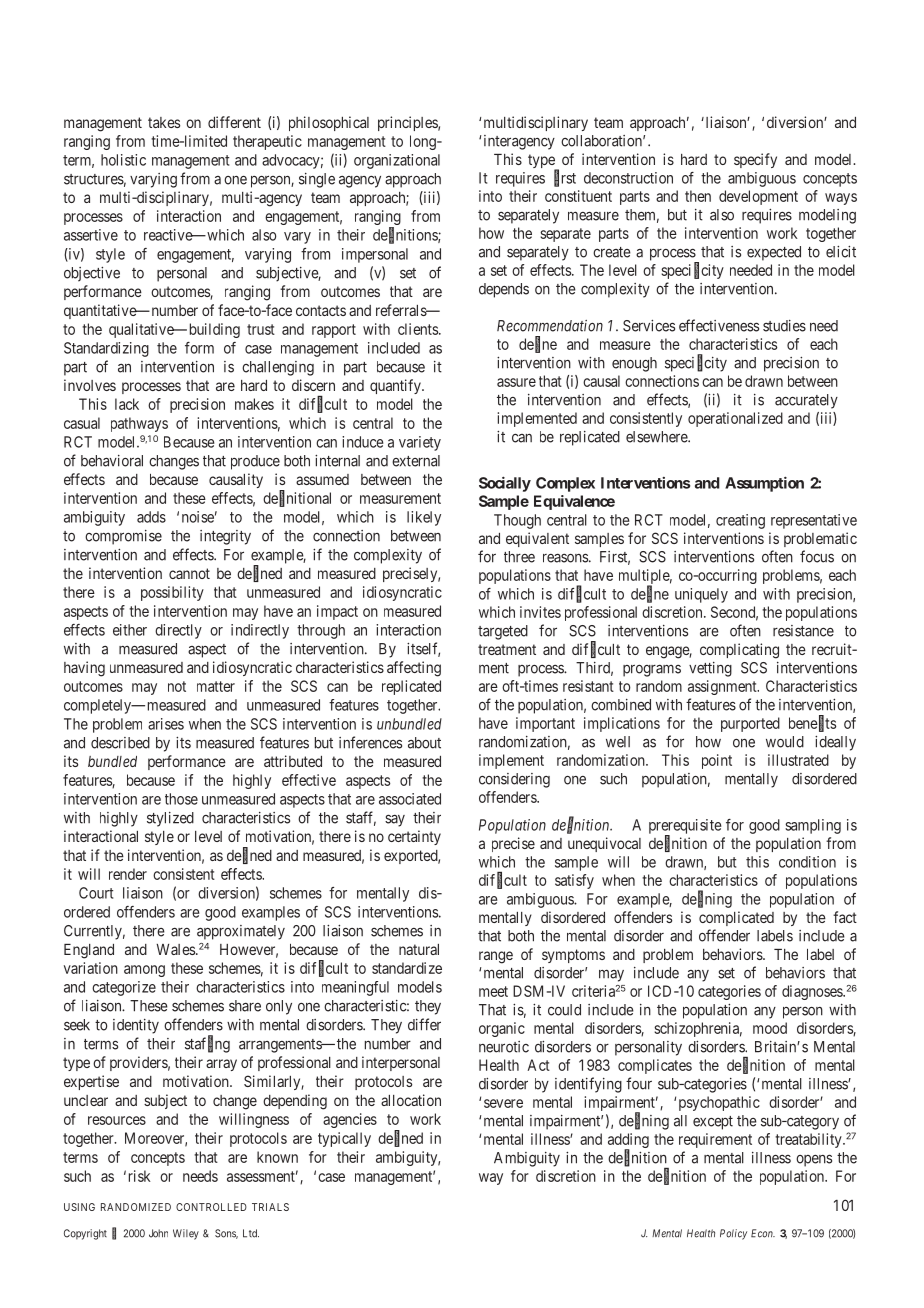 The image size is (924, 1308). What do you see at coordinates (503, 1103) in the document?
I see `severe` at bounding box center [503, 1103].
